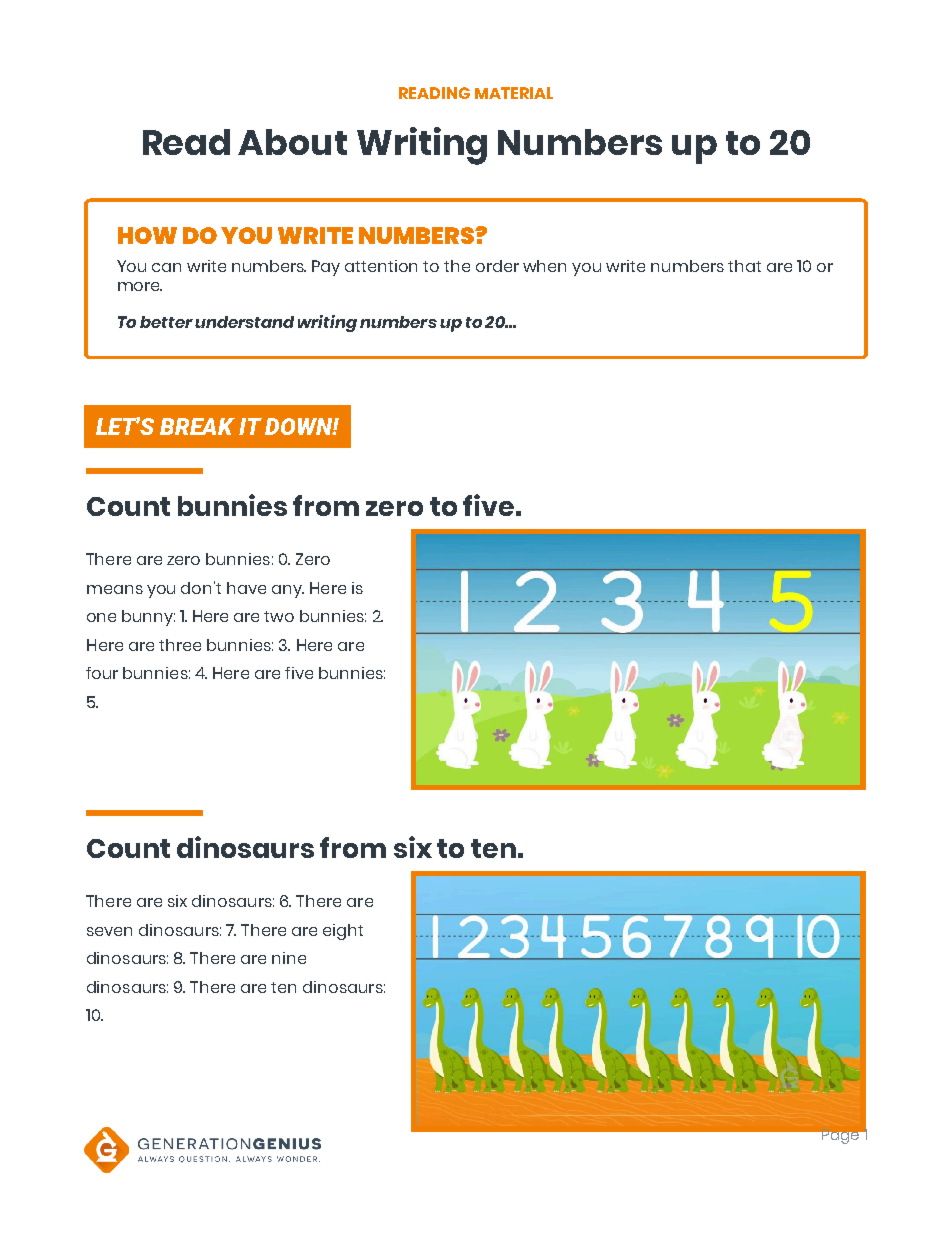  I want to click on seven, so click(109, 931).
